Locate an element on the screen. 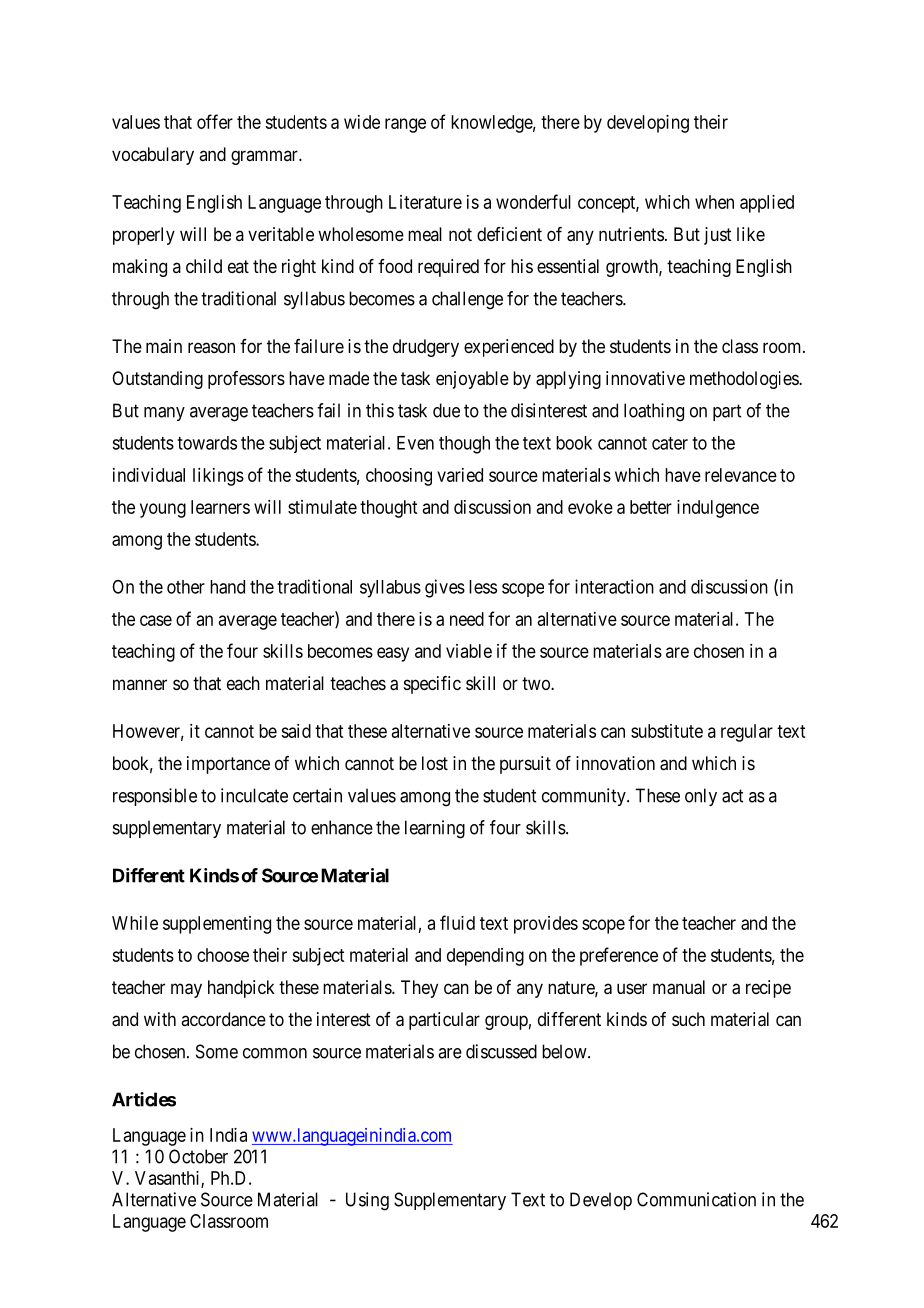 The height and width of the screenshot is (1308, 924). choose is located at coordinates (223, 955).
